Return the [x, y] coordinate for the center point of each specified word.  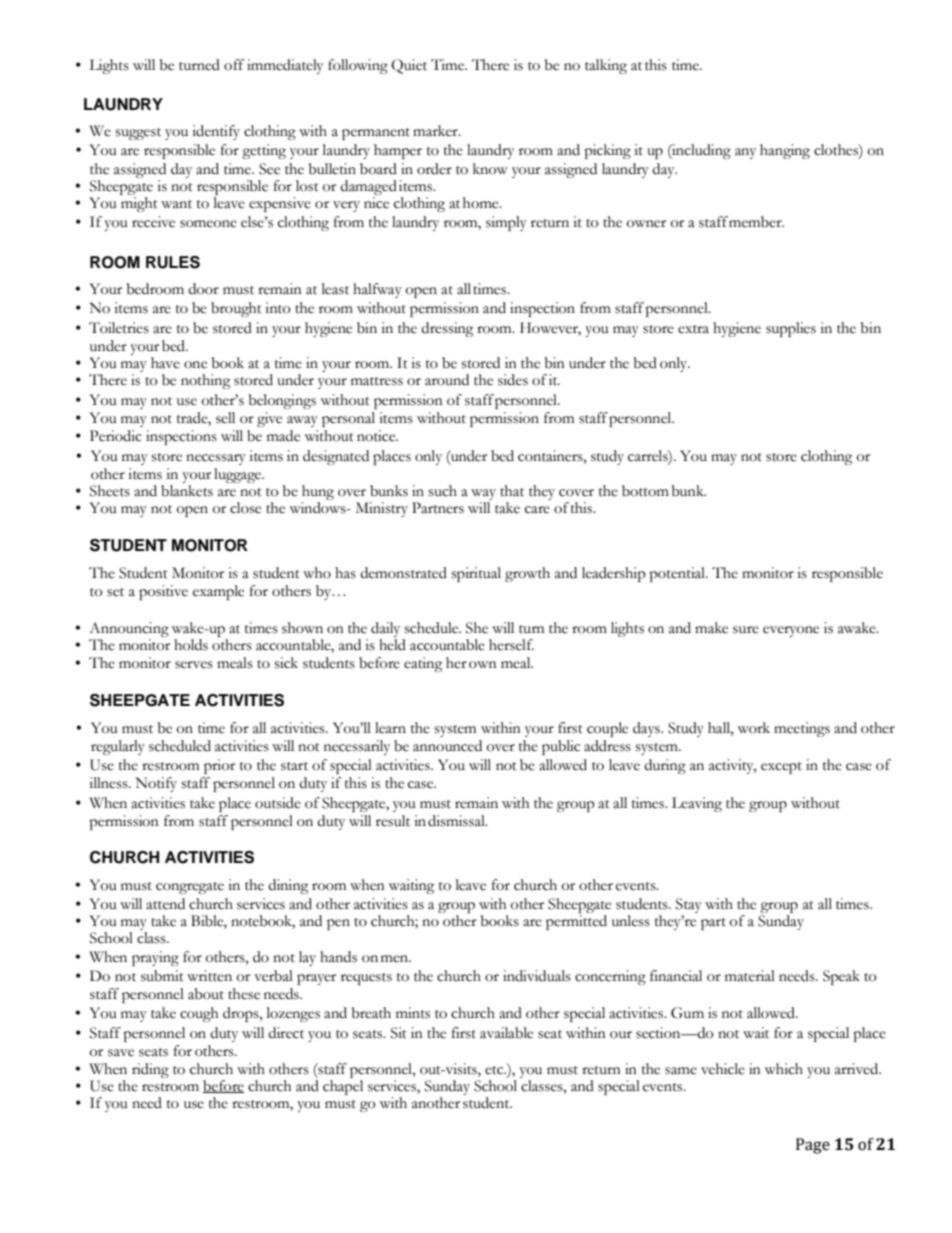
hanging [785, 151]
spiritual [476, 574]
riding [150, 1070]
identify [216, 132]
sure [746, 630]
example [218, 592]
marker [436, 131]
